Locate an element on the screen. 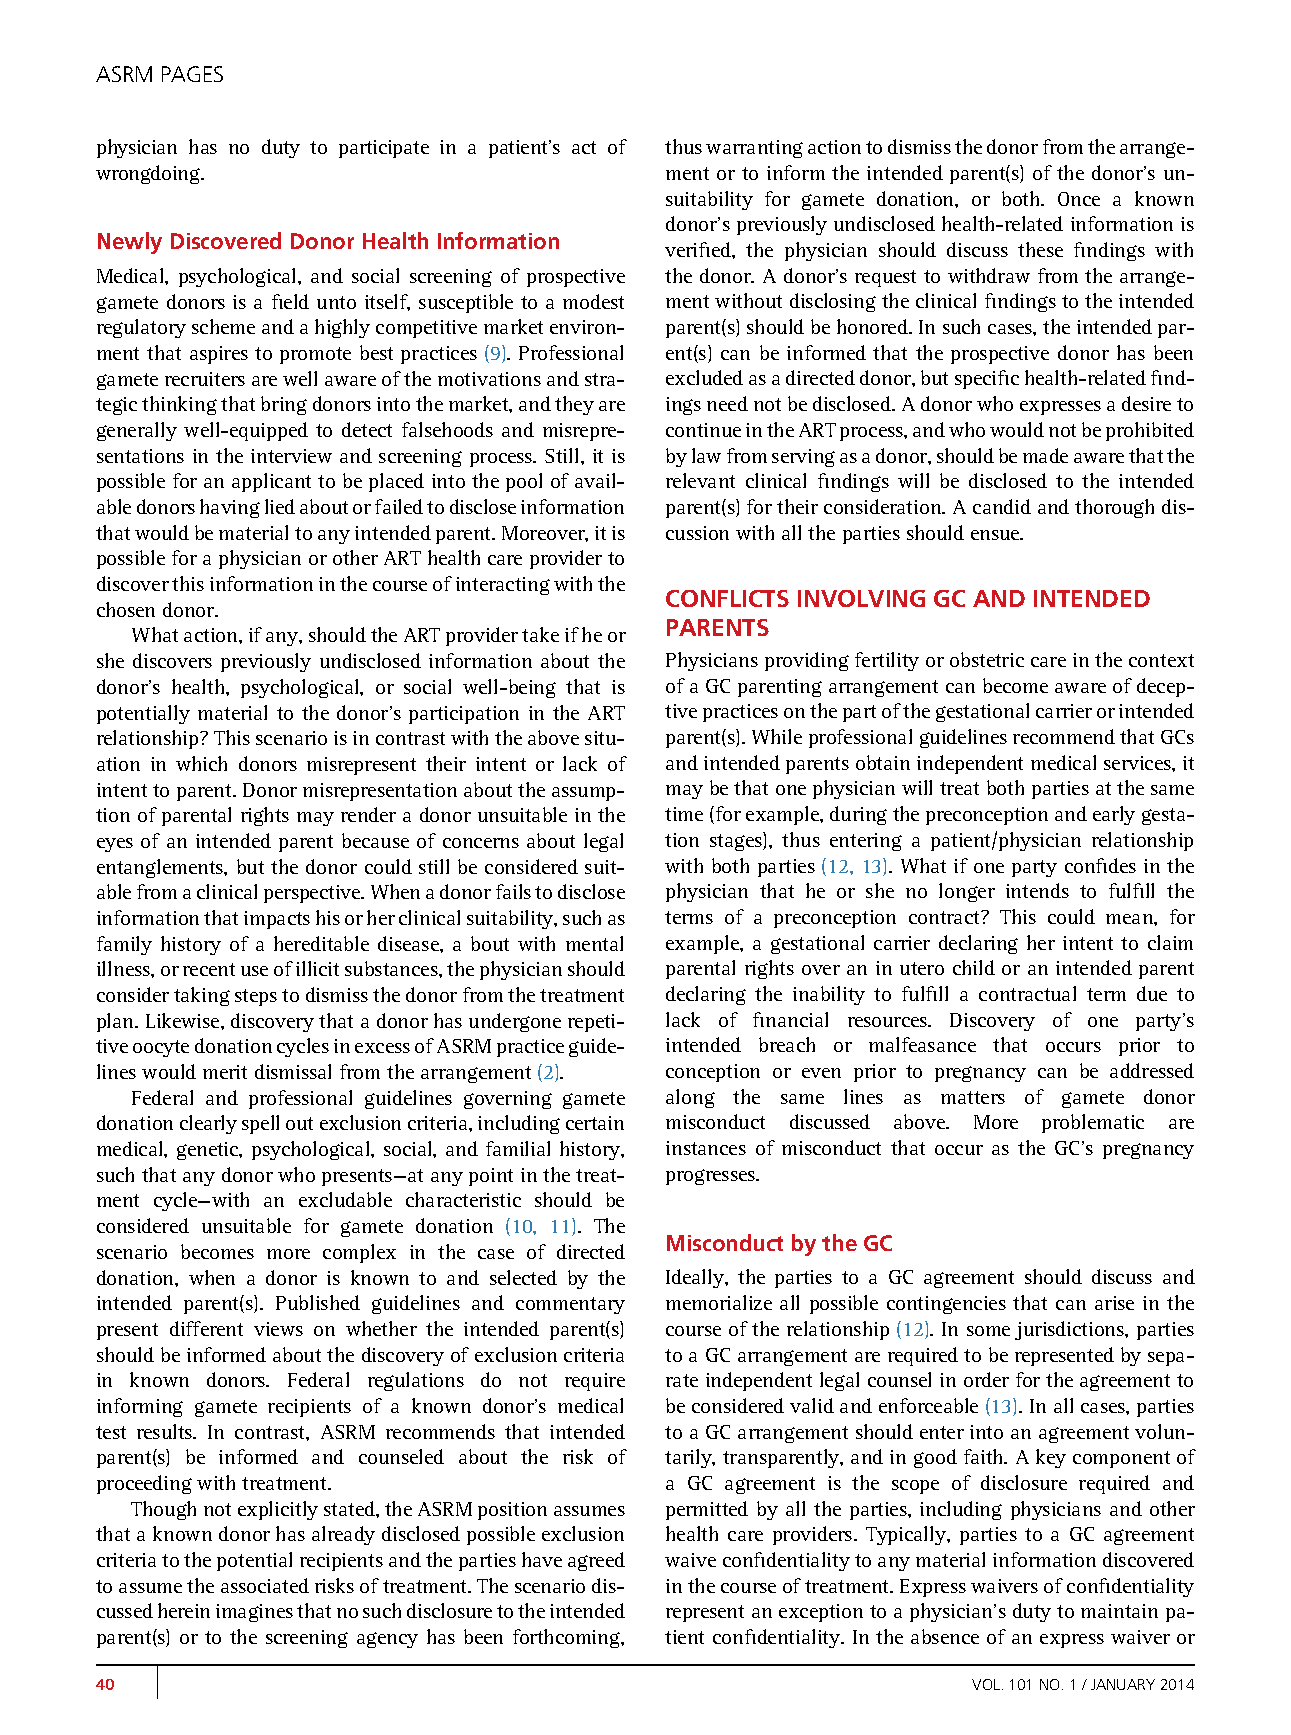 This screenshot has height=1735, width=1291. these is located at coordinates (1040, 249).
